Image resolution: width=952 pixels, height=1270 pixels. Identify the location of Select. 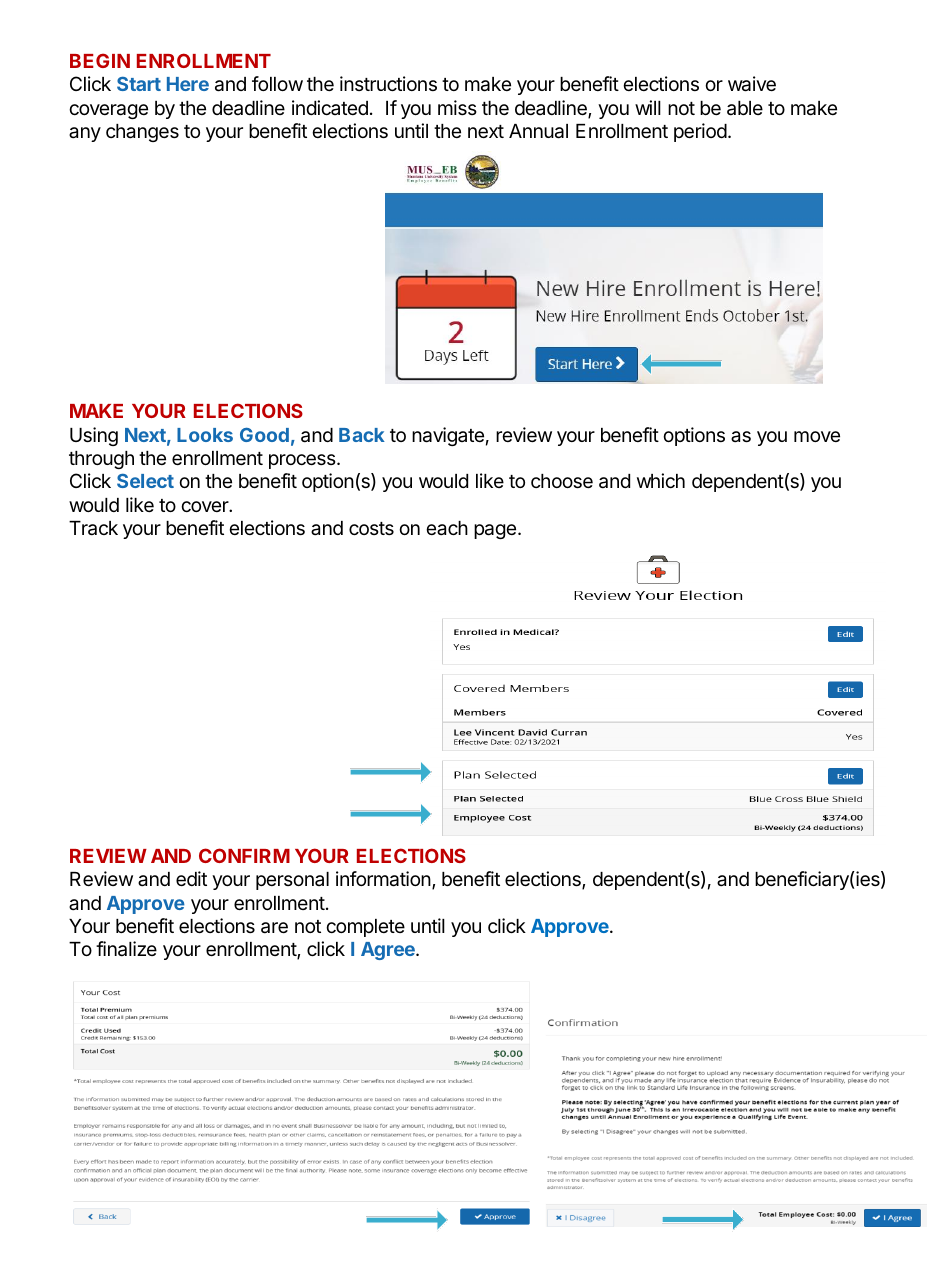
(145, 481).
